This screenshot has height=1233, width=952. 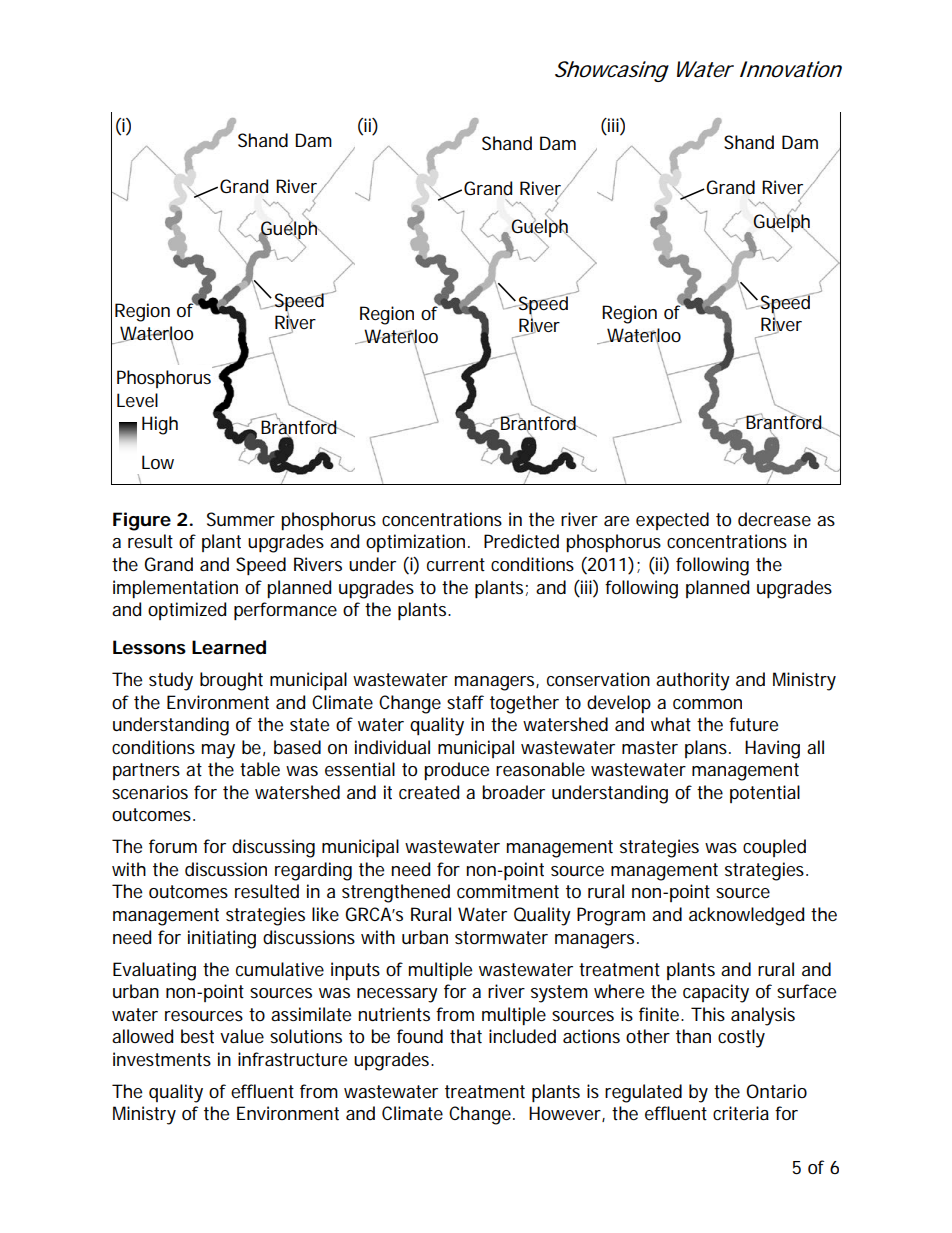 What do you see at coordinates (567, 1114) in the screenshot?
I see `However` at bounding box center [567, 1114].
